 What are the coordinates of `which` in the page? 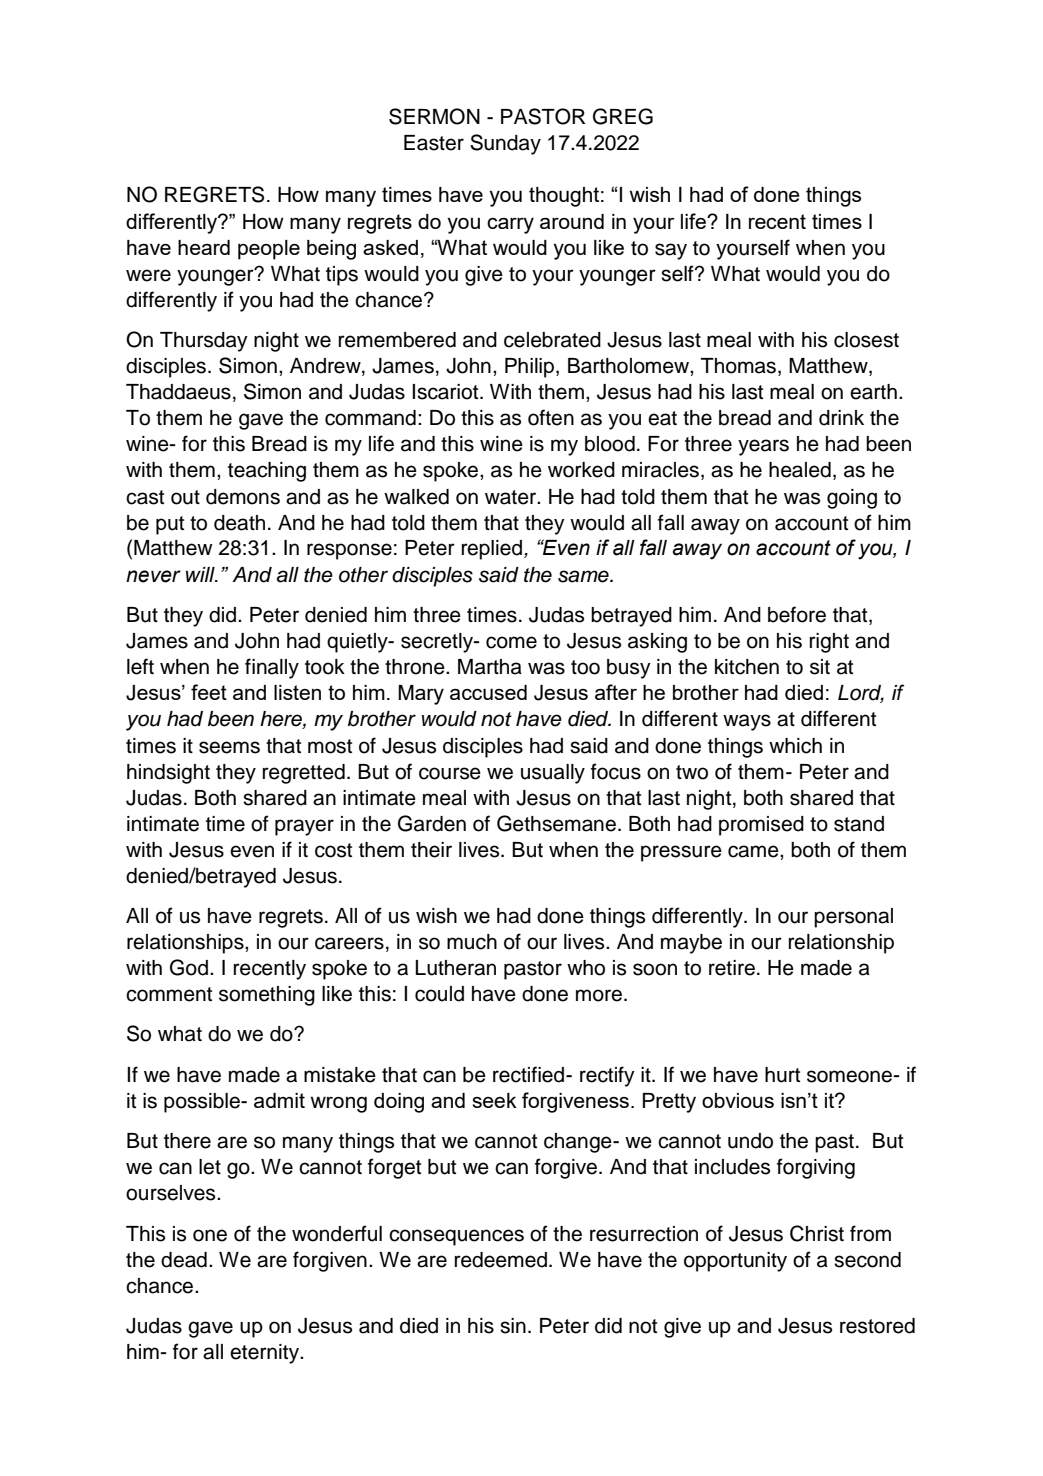 It's located at (795, 746).
